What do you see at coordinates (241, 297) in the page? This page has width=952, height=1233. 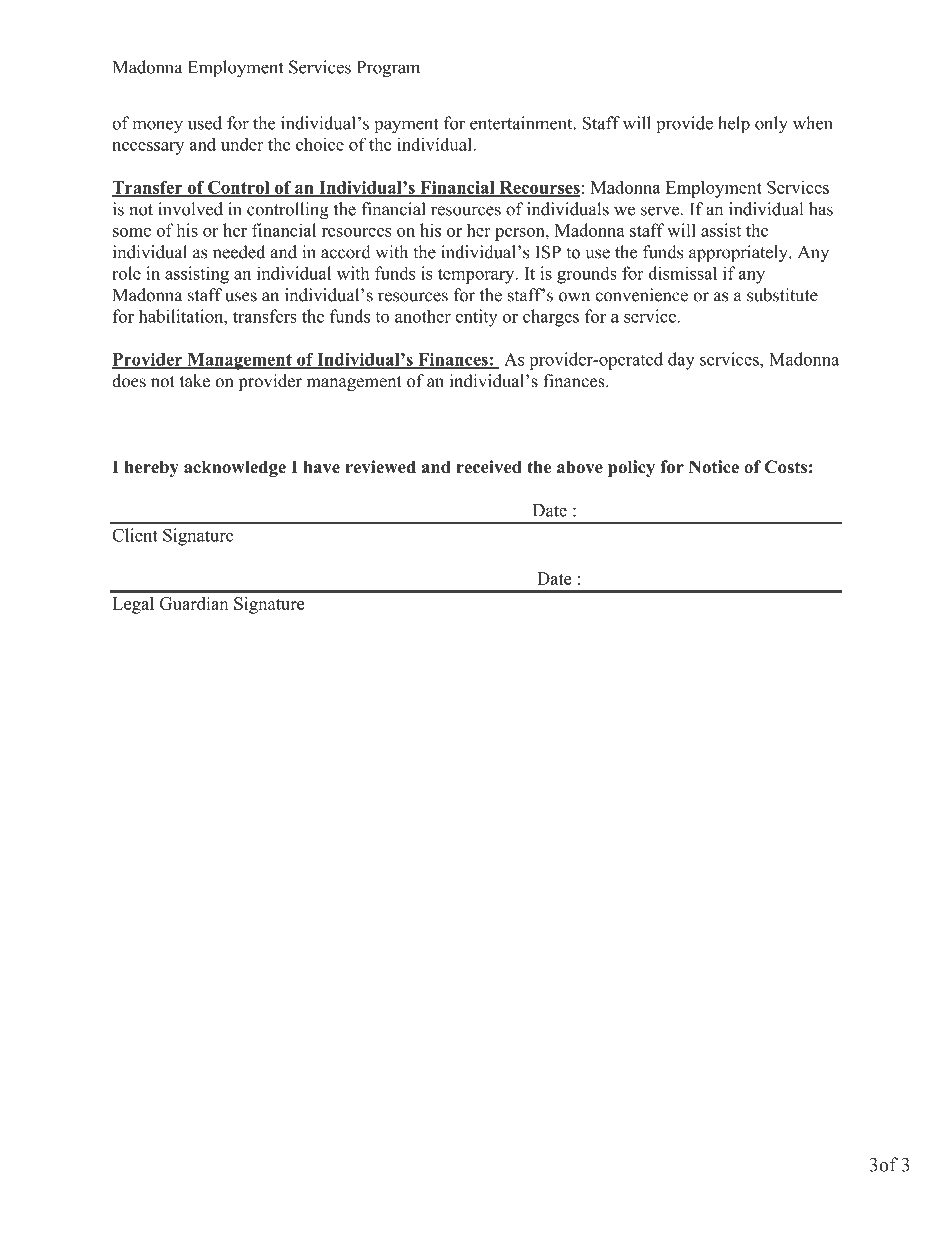 I see `uses` at bounding box center [241, 297].
